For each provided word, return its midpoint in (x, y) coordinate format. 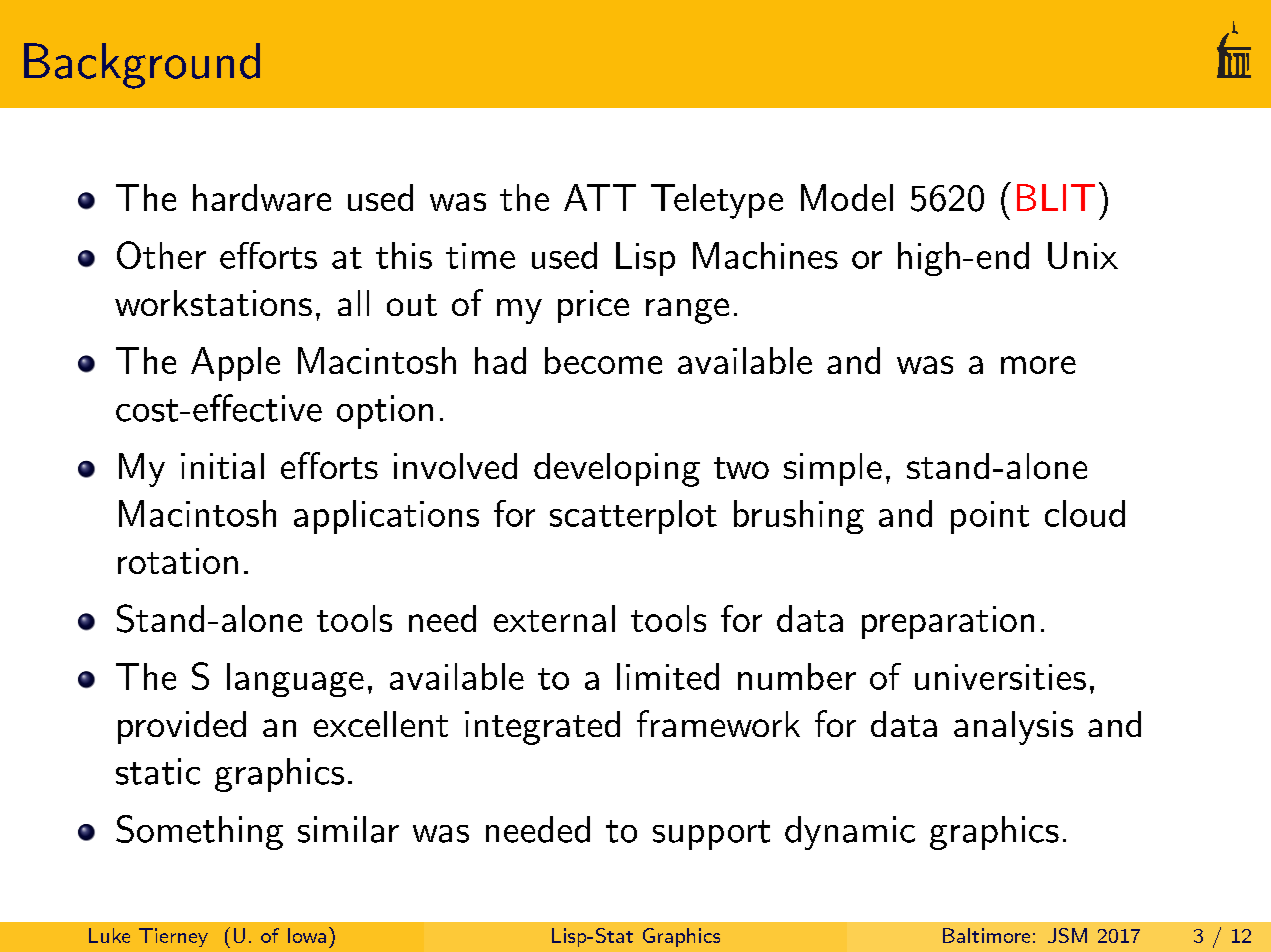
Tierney (173, 937)
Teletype (717, 201)
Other (161, 255)
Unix (1083, 255)
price (593, 306)
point (990, 517)
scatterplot (633, 517)
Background (142, 66)
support (711, 835)
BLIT (1056, 197)
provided (182, 727)
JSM (1067, 935)
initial (222, 466)
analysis (1013, 728)
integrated (542, 728)
